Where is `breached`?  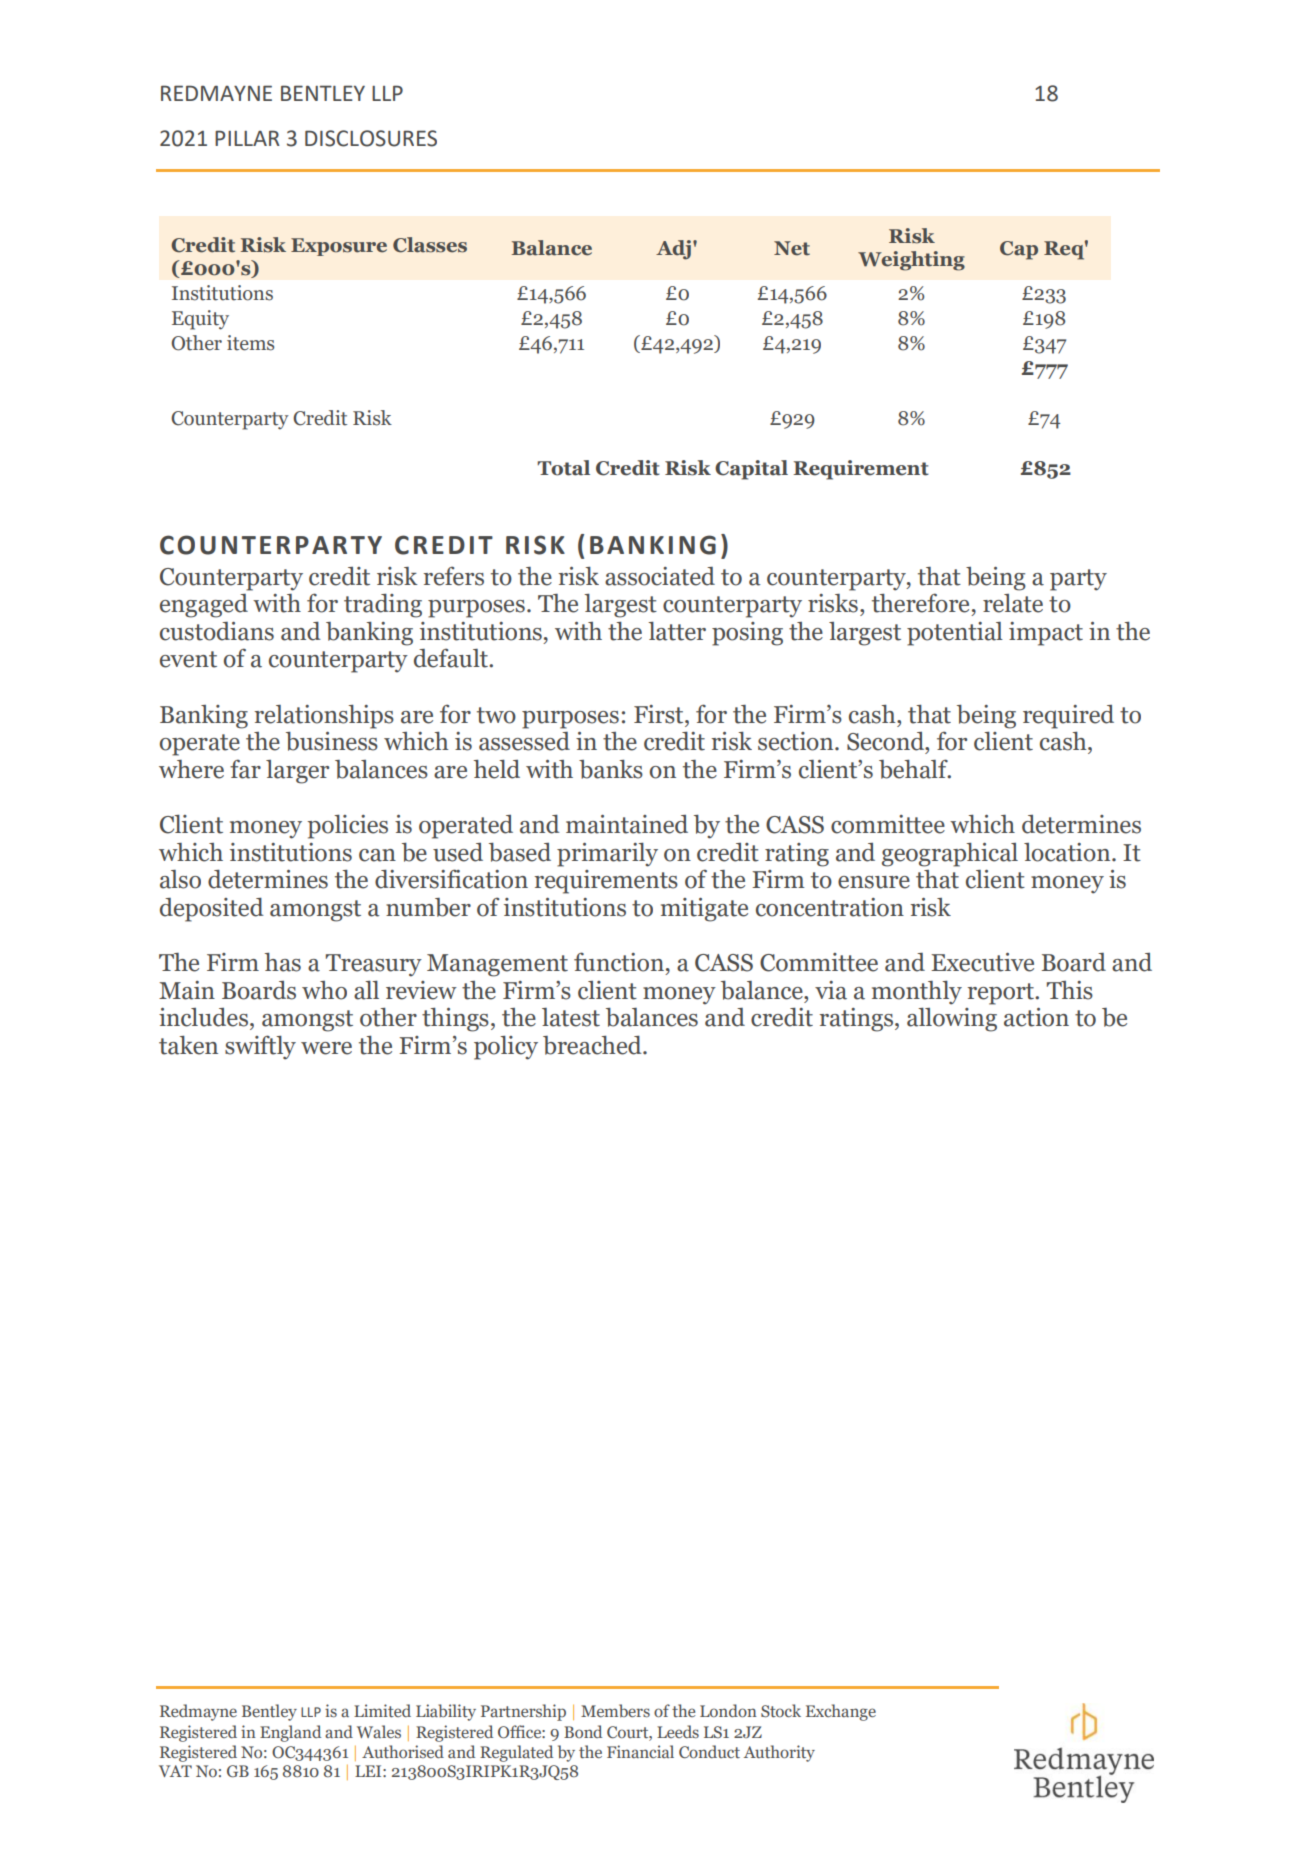
breached is located at coordinates (593, 1045).
